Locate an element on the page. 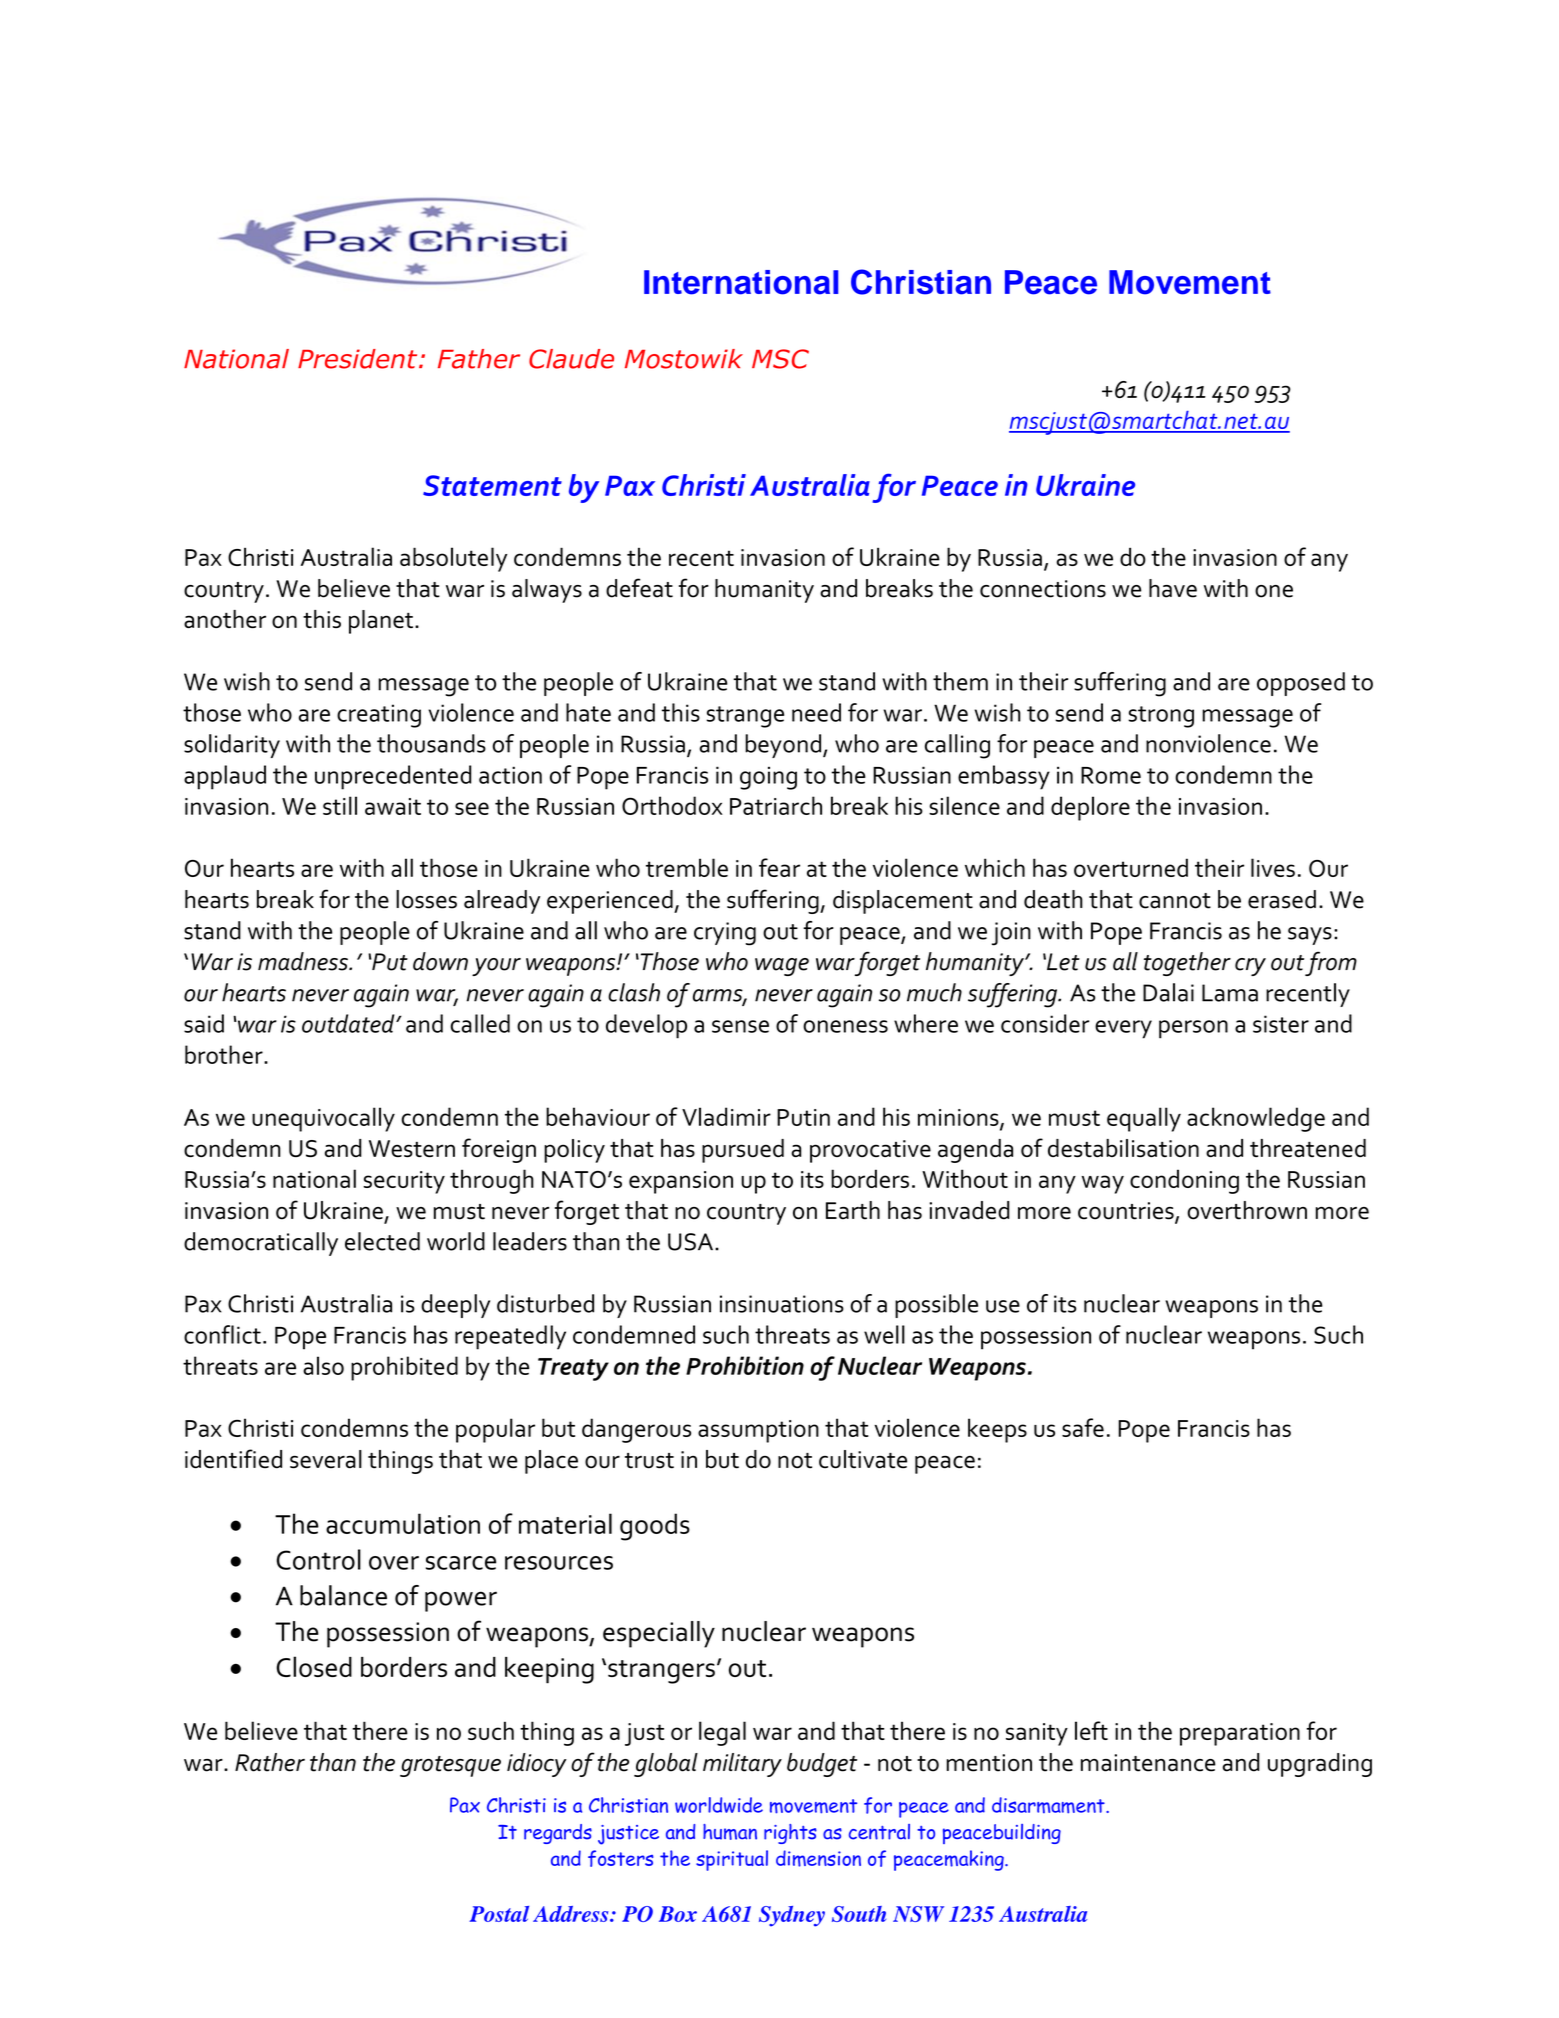 This image has width=1559, height=2018. safe is located at coordinates (1083, 1427).
